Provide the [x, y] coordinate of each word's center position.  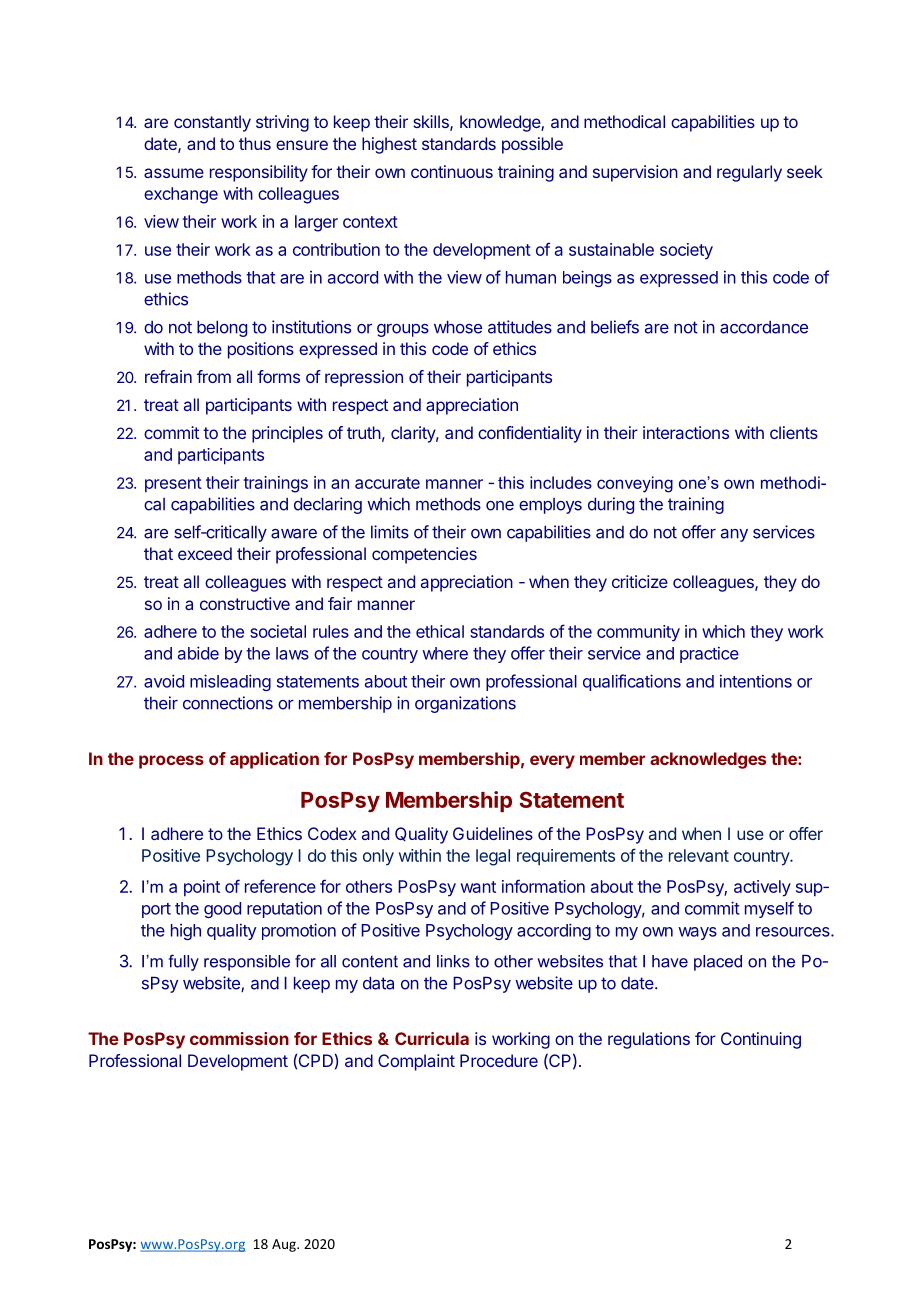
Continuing [761, 1040]
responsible [247, 963]
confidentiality [530, 434]
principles [287, 434]
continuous [452, 171]
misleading [230, 682]
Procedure [499, 1060]
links [453, 961]
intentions [756, 681]
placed [718, 963]
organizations [465, 704]
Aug [285, 1245]
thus [255, 143]
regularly [749, 173]
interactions [686, 432]
